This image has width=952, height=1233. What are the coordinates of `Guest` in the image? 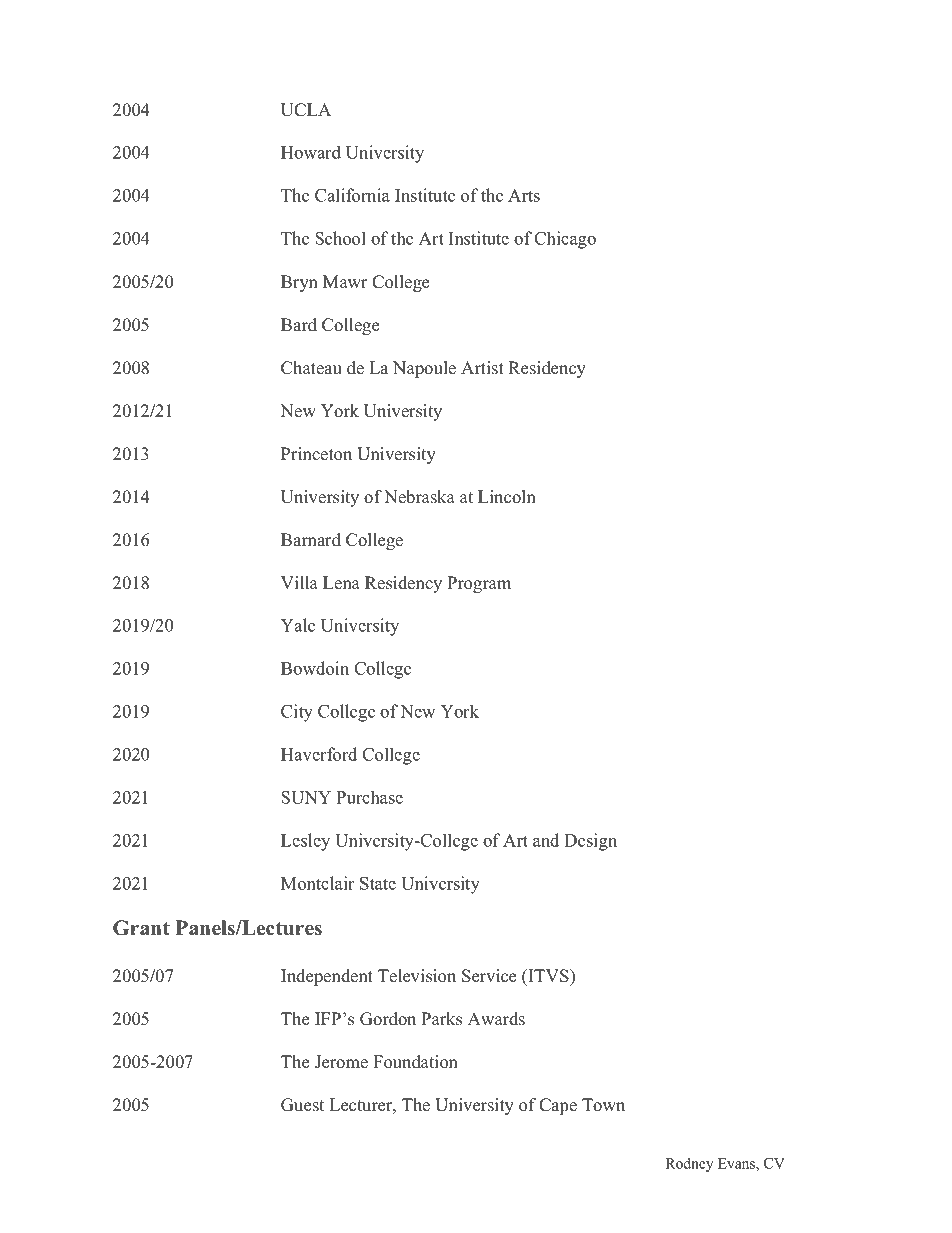 It's located at (302, 1105).
